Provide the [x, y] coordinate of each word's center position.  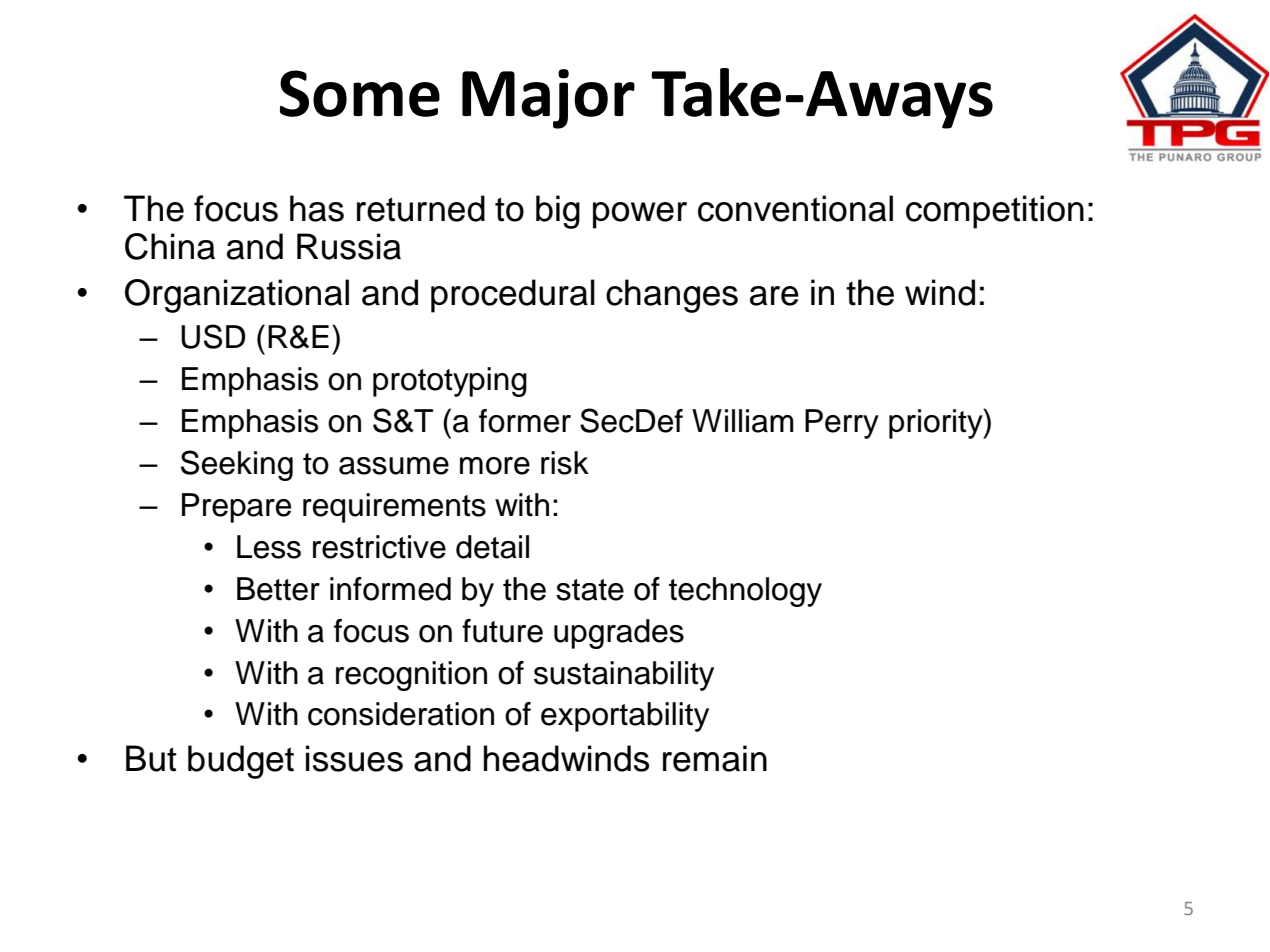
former [525, 421]
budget [241, 762]
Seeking [237, 465]
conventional [795, 208]
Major [548, 99]
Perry [842, 424]
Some [360, 93]
